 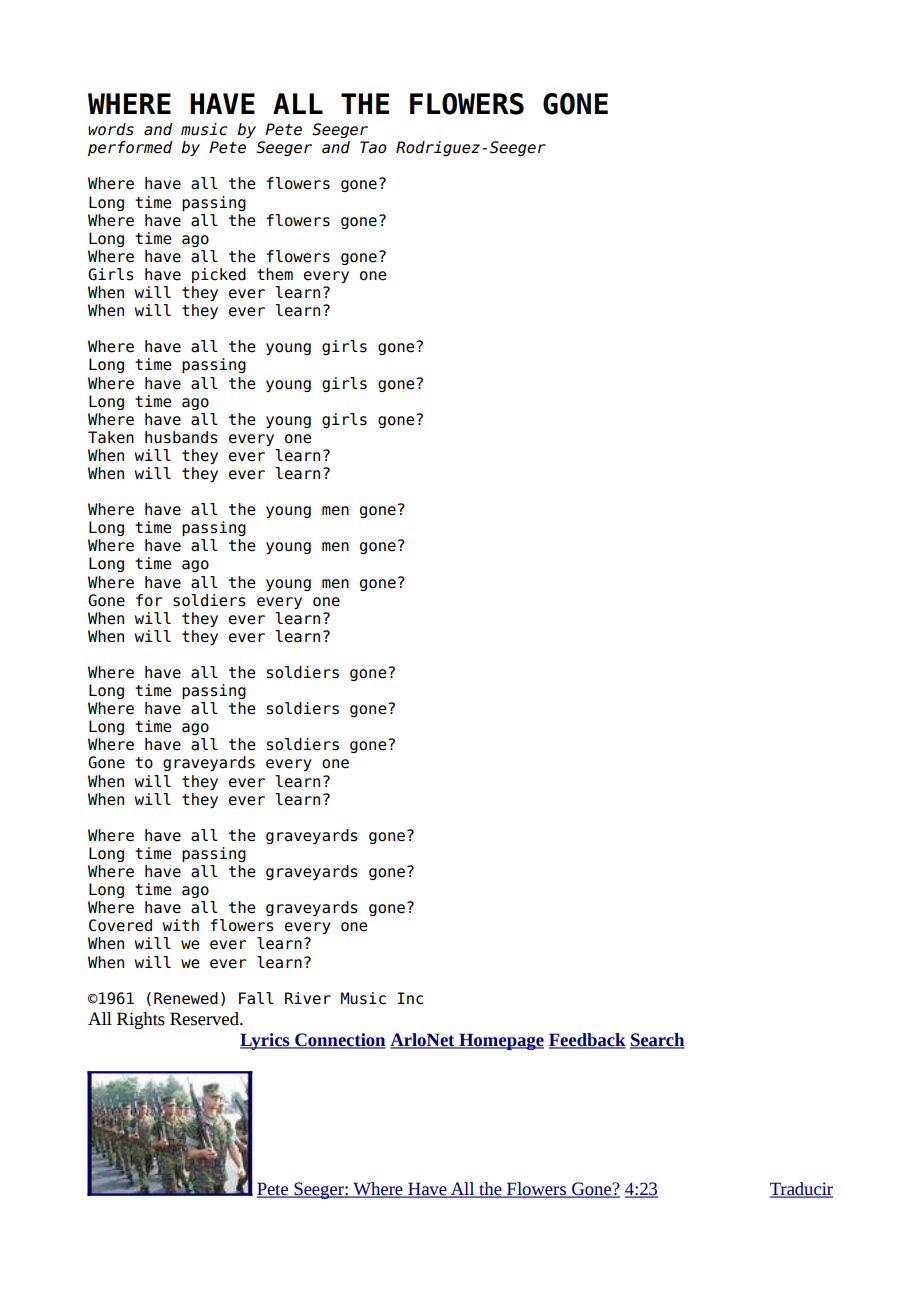 I want to click on picked, so click(x=219, y=275).
